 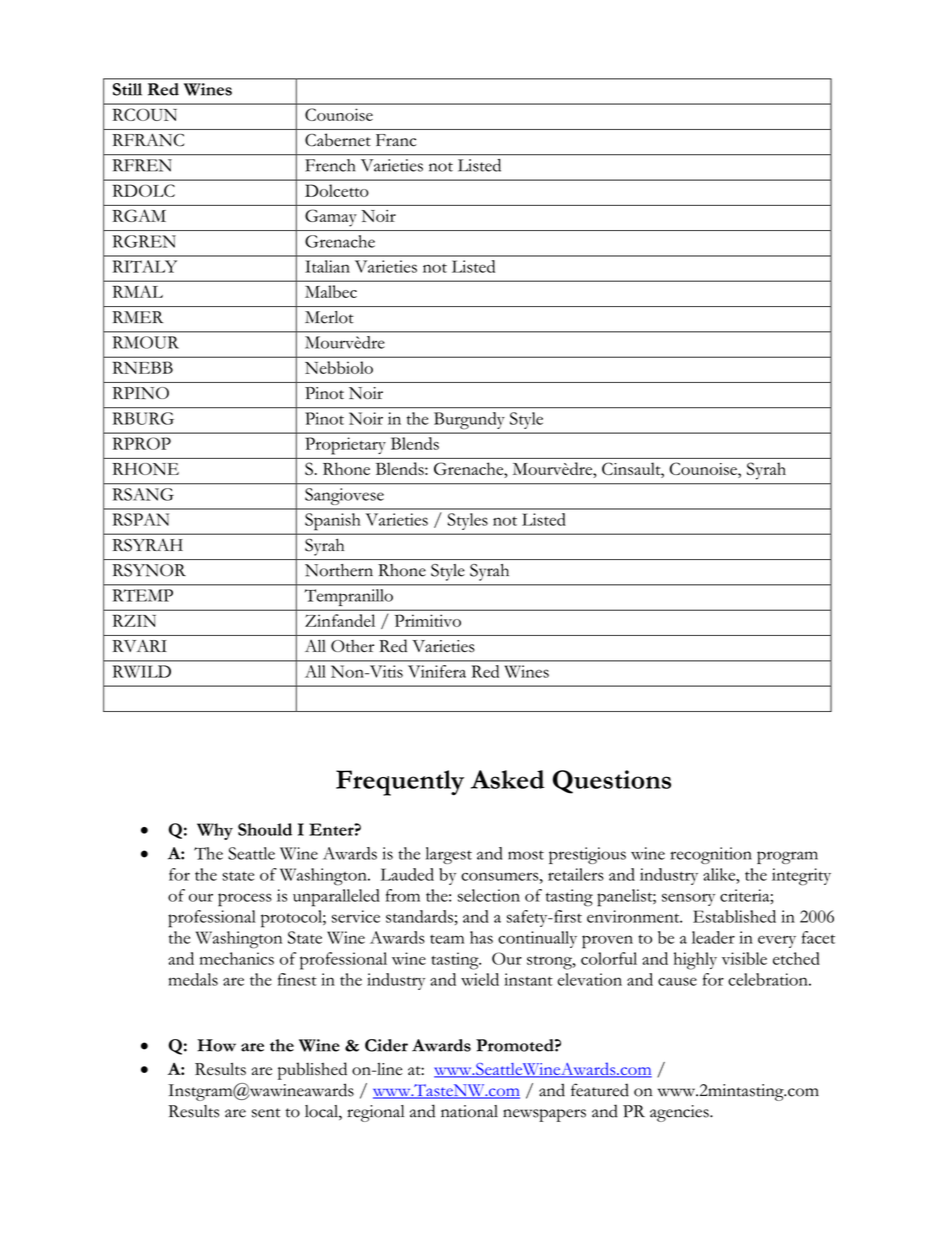 I want to click on recognition, so click(x=711, y=855).
